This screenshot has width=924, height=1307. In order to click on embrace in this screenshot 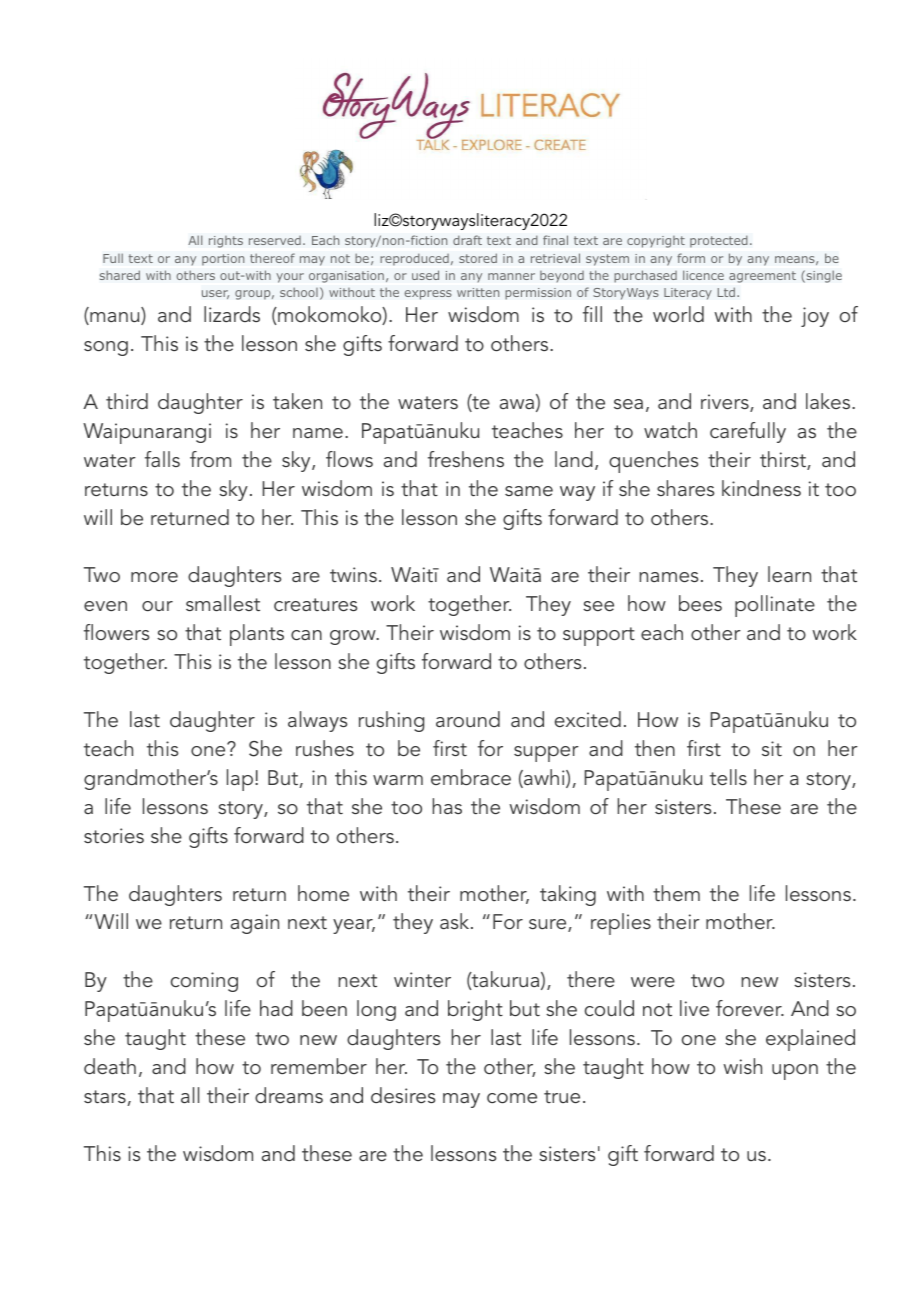, I will do `click(471, 777)`.
